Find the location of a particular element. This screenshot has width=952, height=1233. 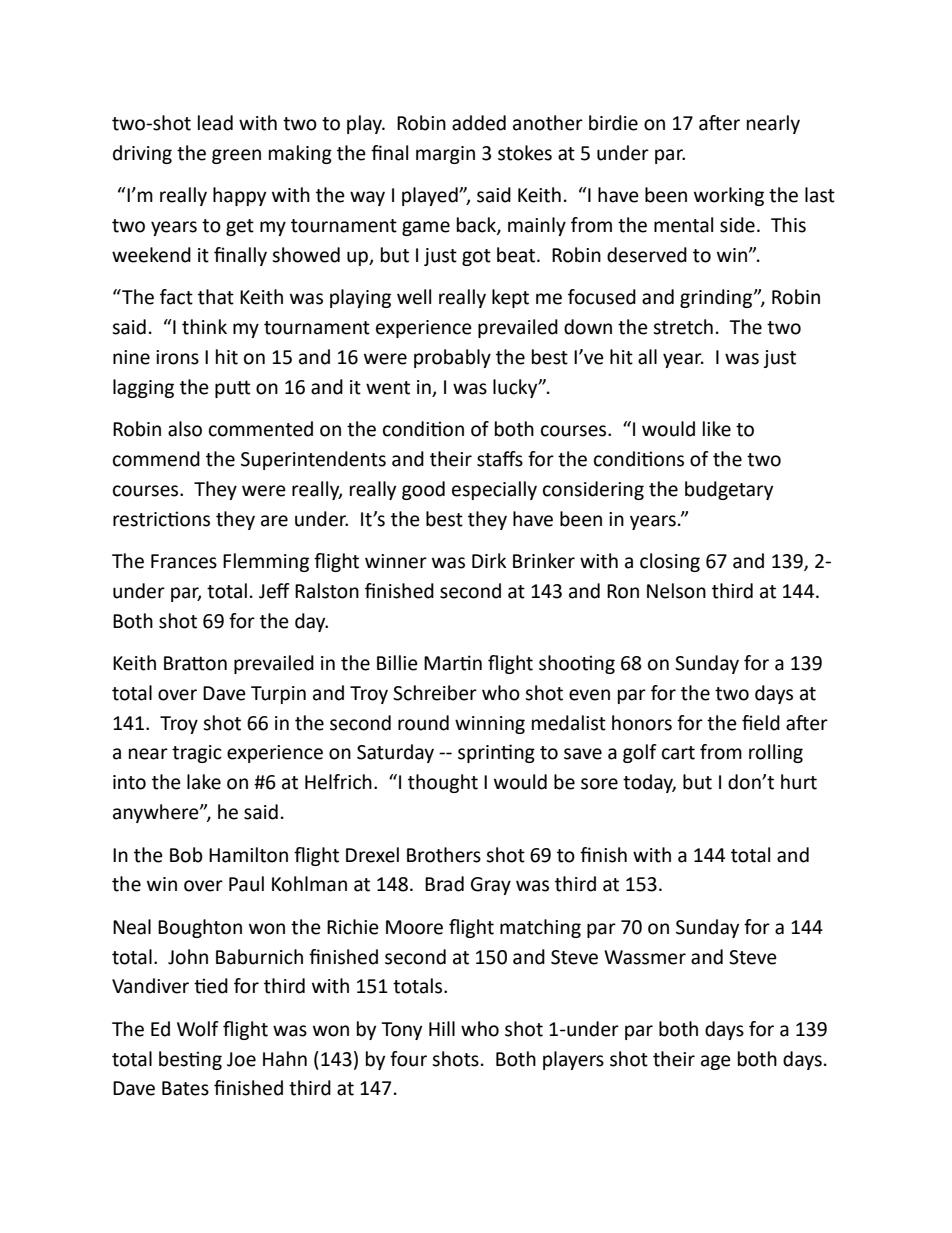

Bob is located at coordinates (186, 855).
